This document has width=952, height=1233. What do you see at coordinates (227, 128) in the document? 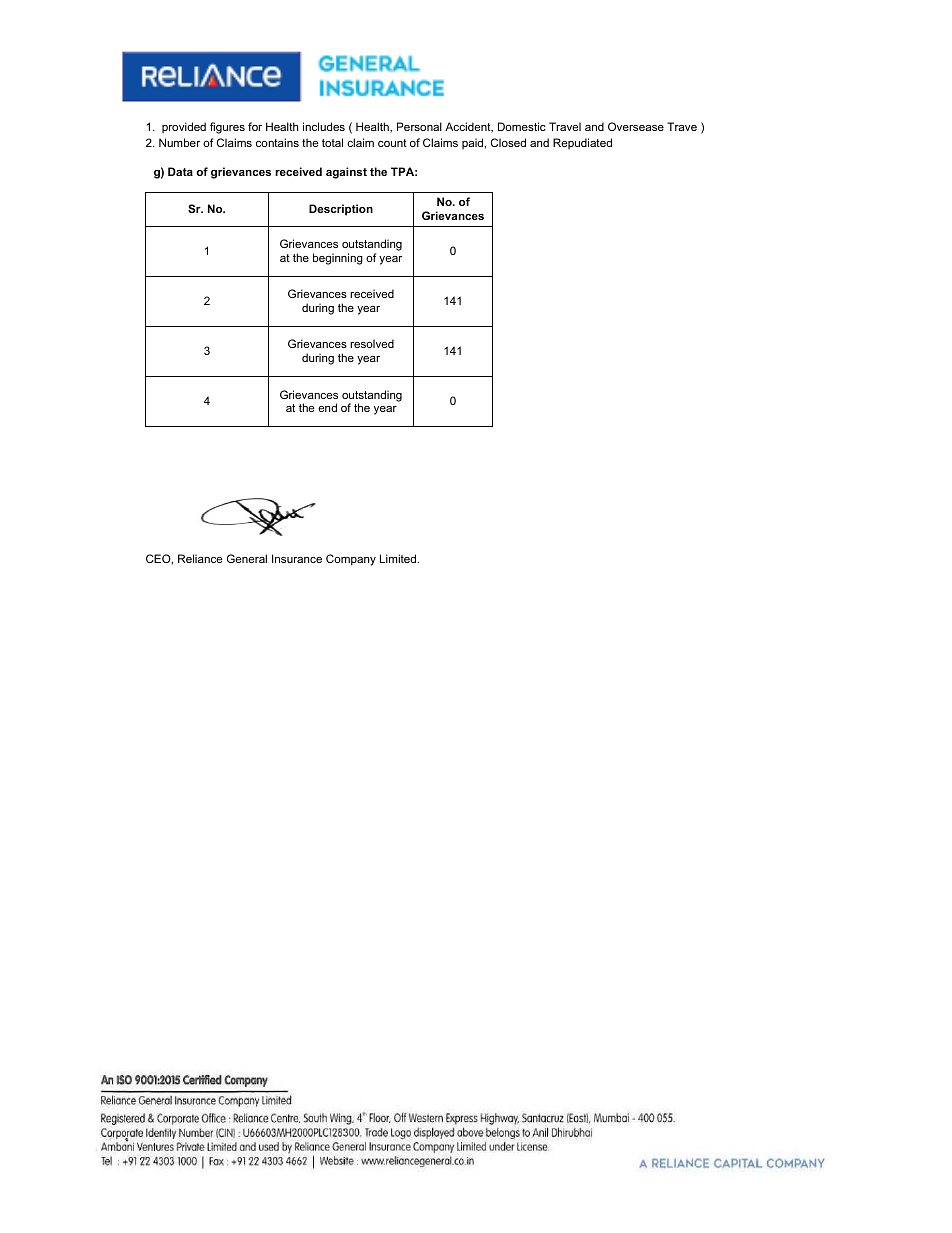
I see `figures` at bounding box center [227, 128].
